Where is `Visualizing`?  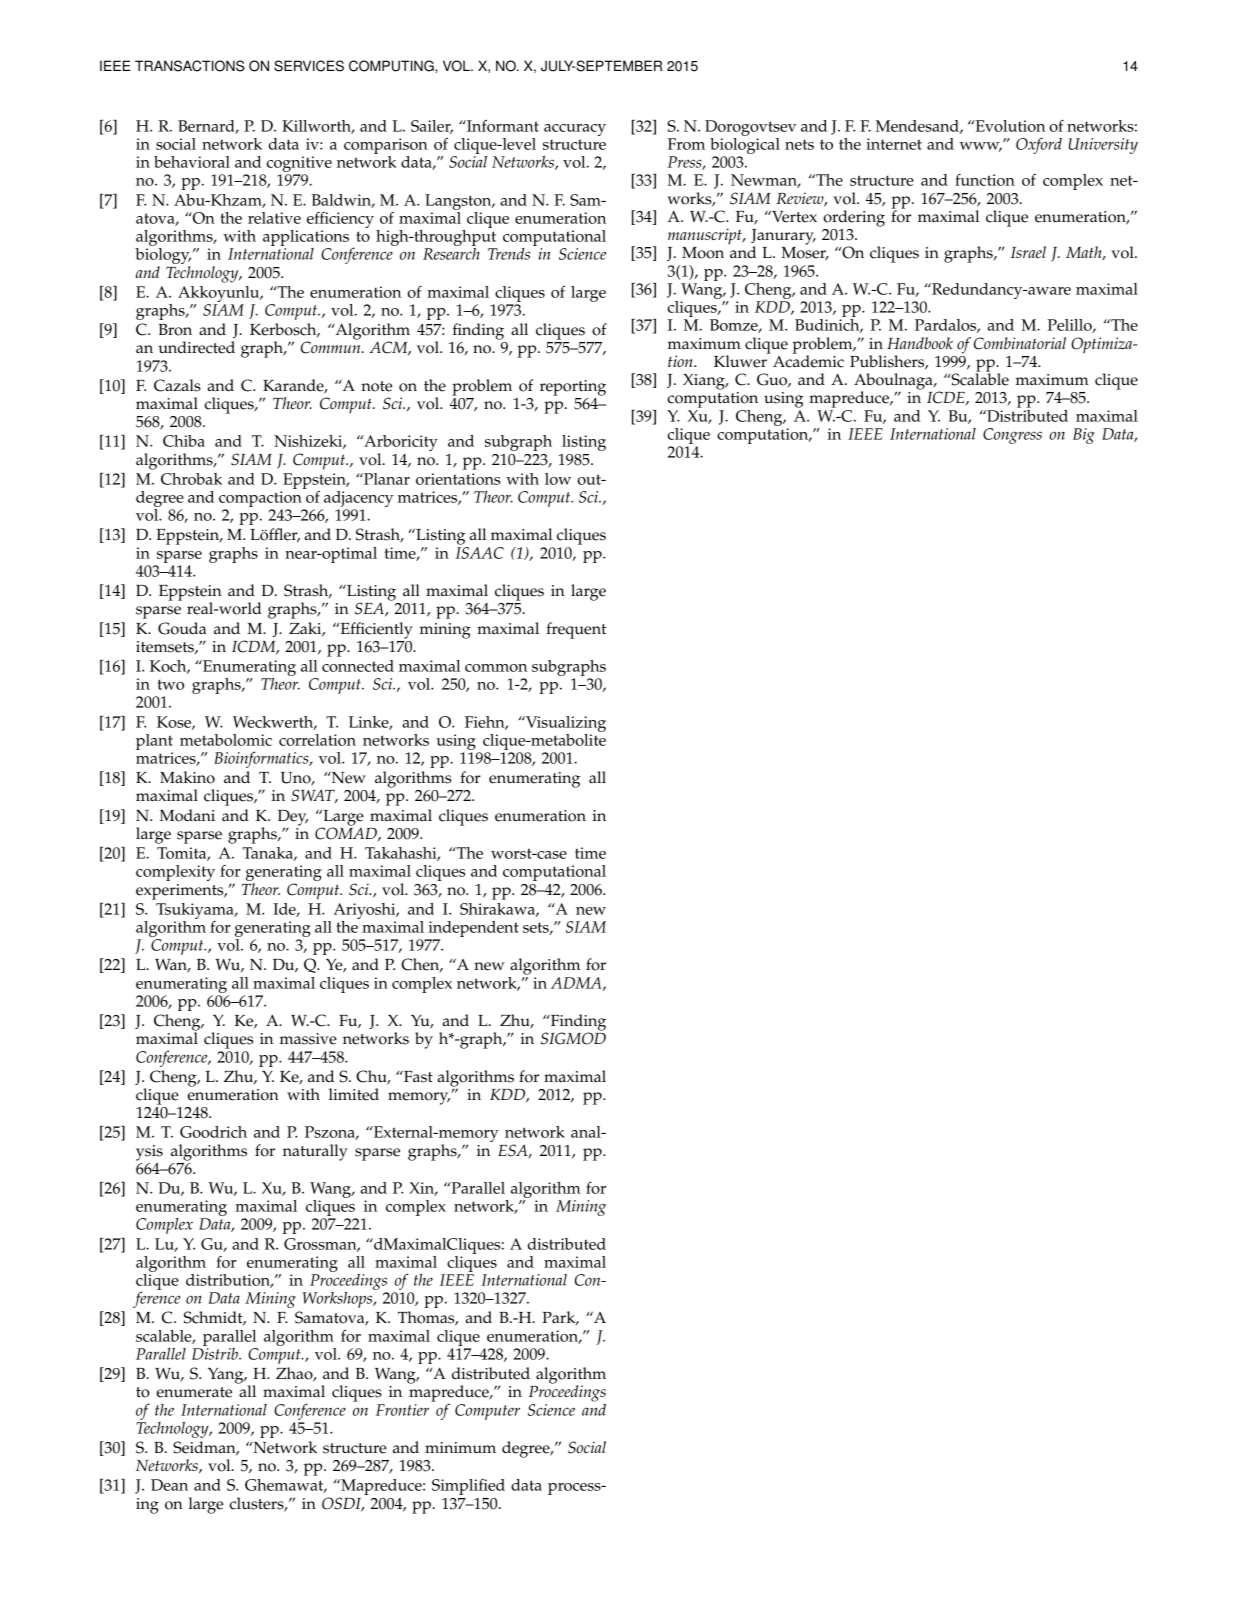 Visualizing is located at coordinates (565, 725).
